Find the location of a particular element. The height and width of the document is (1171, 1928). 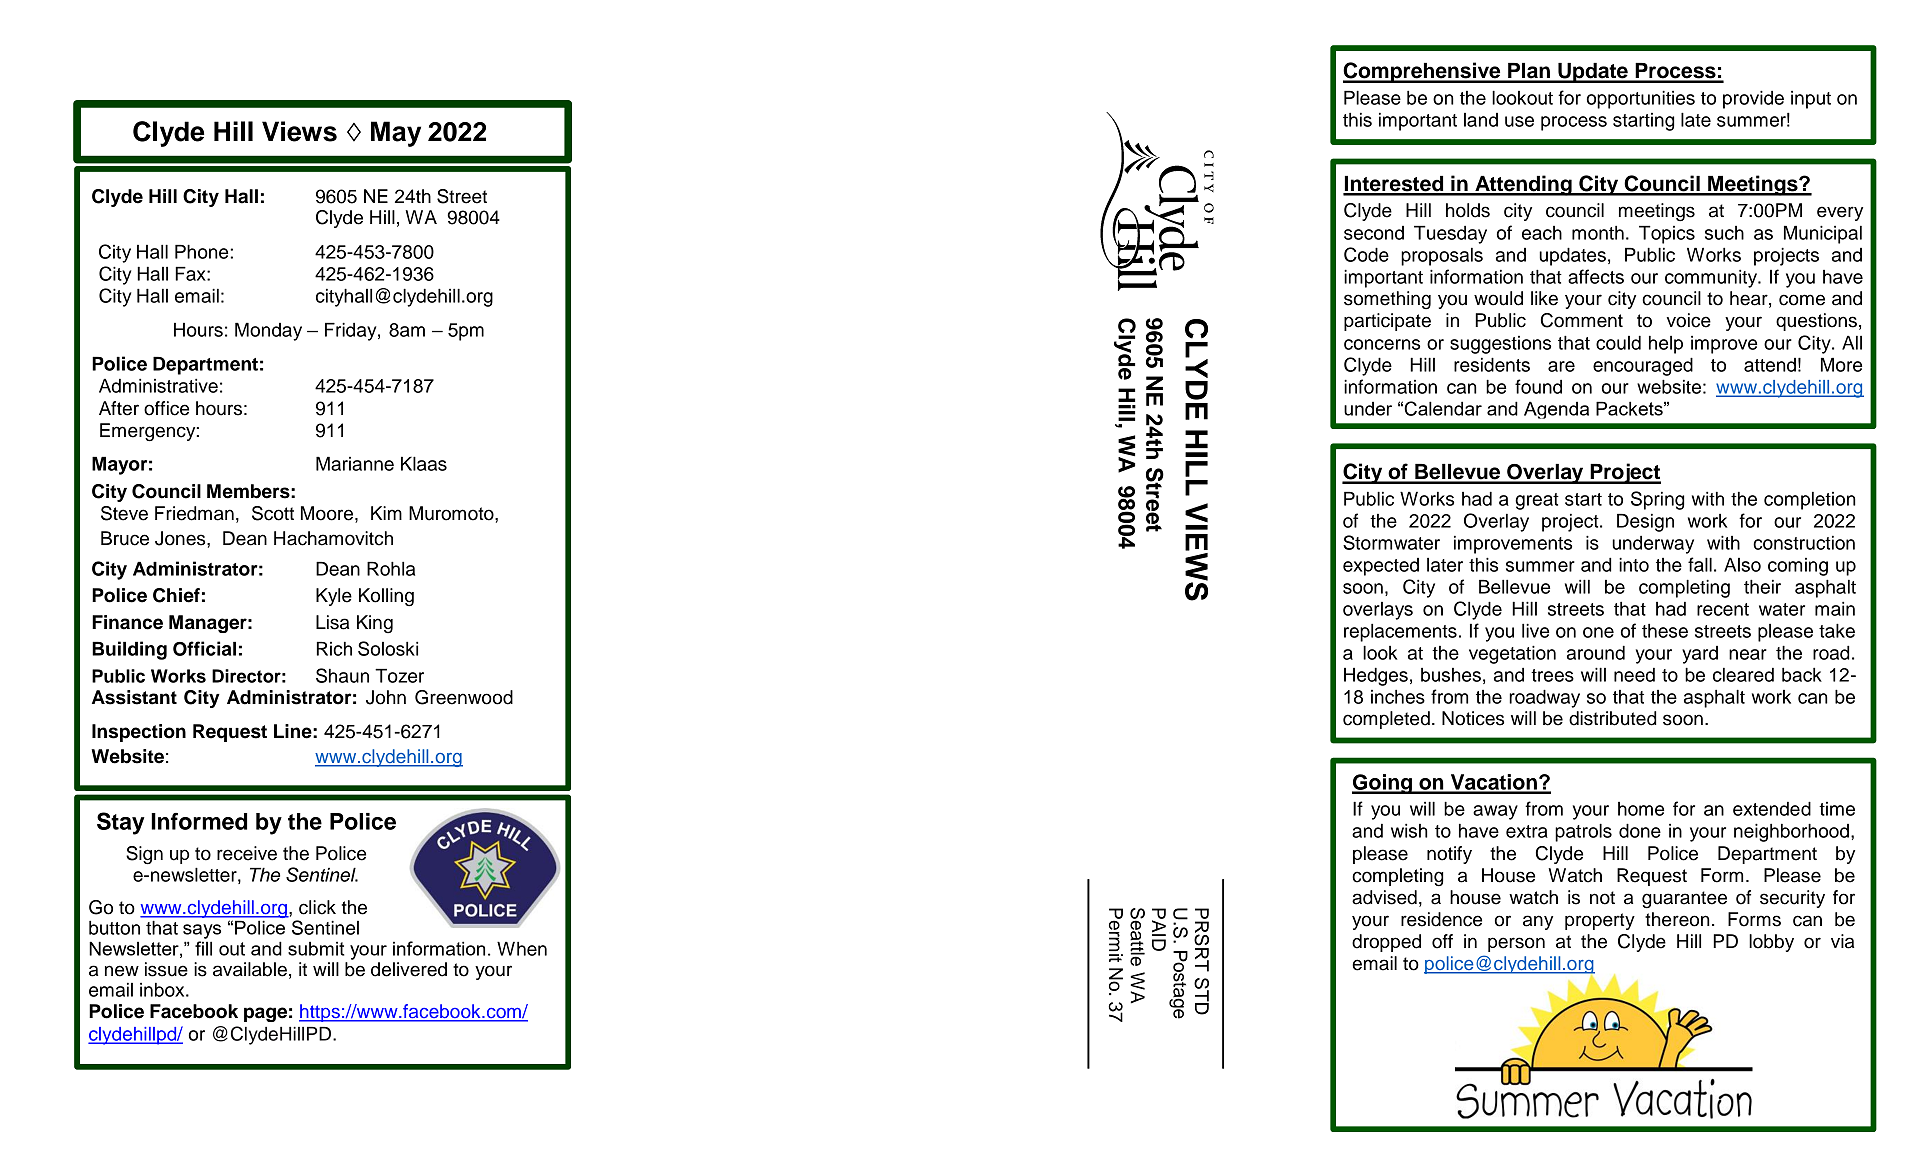

encouraged is located at coordinates (1643, 366).
